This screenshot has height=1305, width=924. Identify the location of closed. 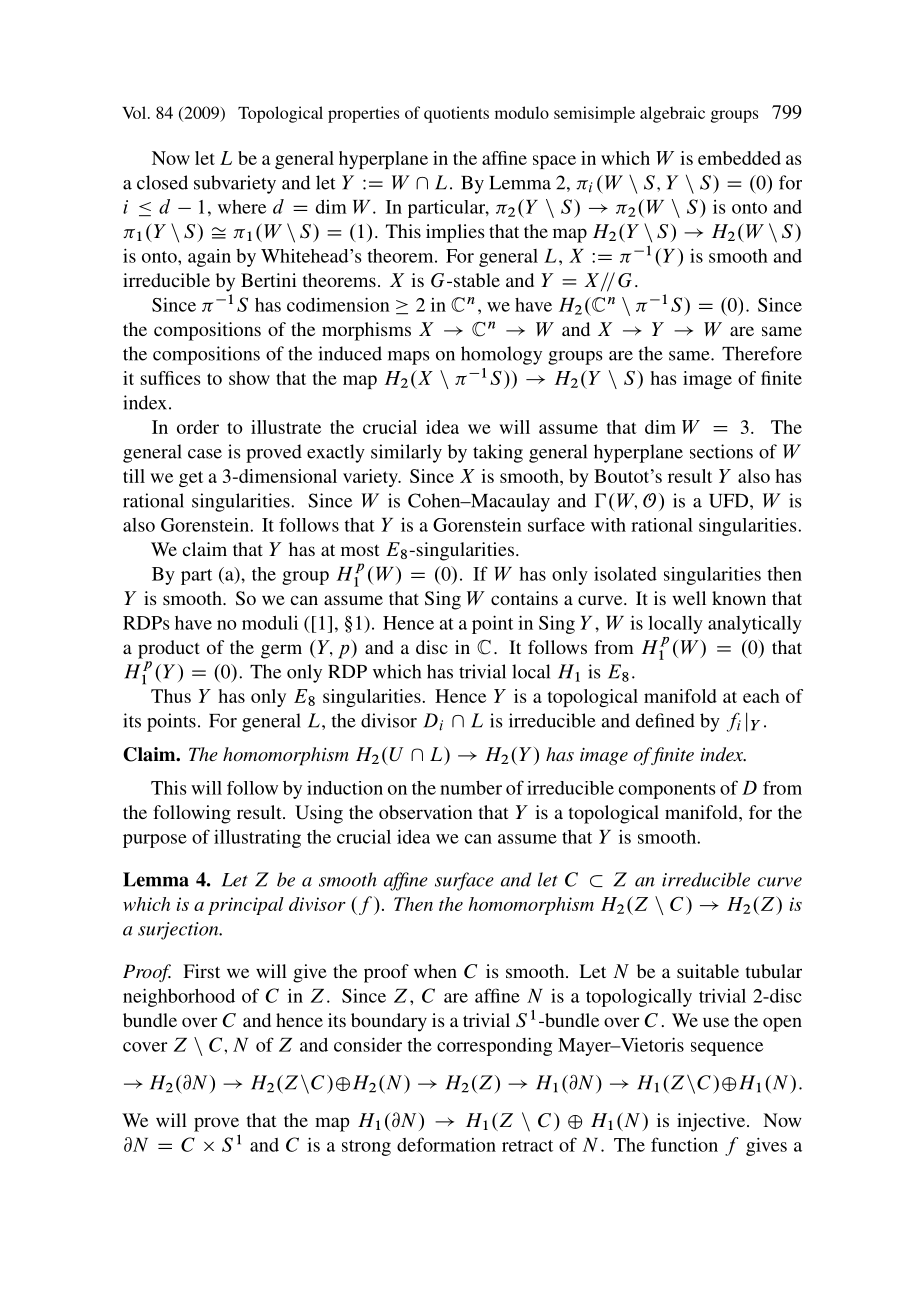
(162, 182).
